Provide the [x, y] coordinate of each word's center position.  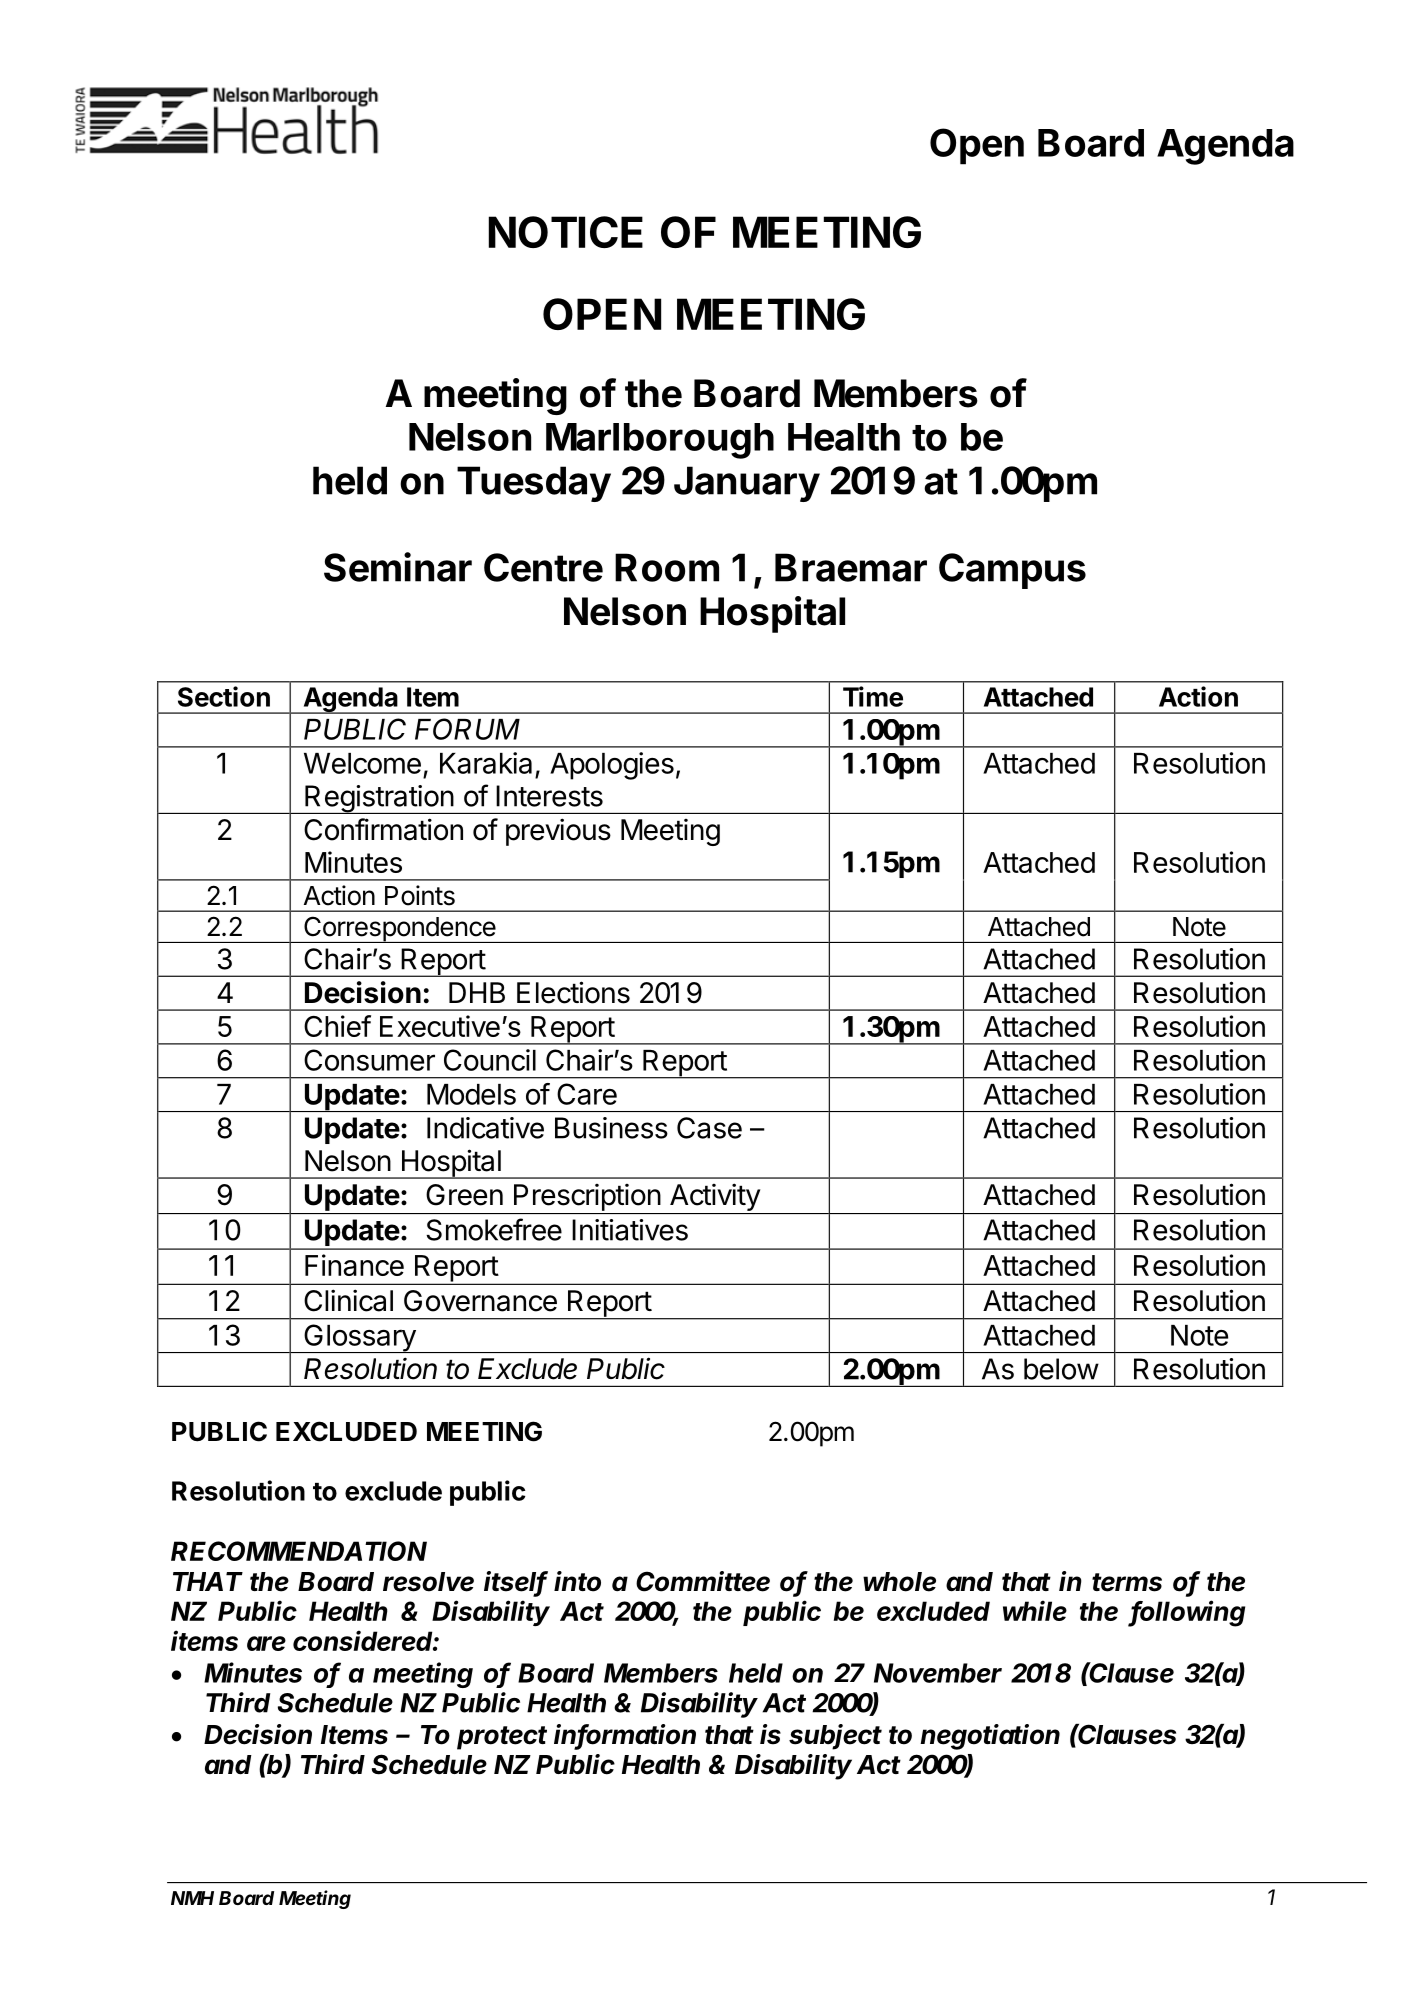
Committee [703, 1581]
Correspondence [399, 929]
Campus [1012, 571]
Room [667, 567]
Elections [573, 992]
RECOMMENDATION [299, 1551]
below [1061, 1369]
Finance [354, 1265]
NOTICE [566, 232]
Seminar [398, 567]
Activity [715, 1198]
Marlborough [660, 441]
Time [873, 696]
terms [1127, 1582]
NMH [192, 1898]
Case [709, 1128]
